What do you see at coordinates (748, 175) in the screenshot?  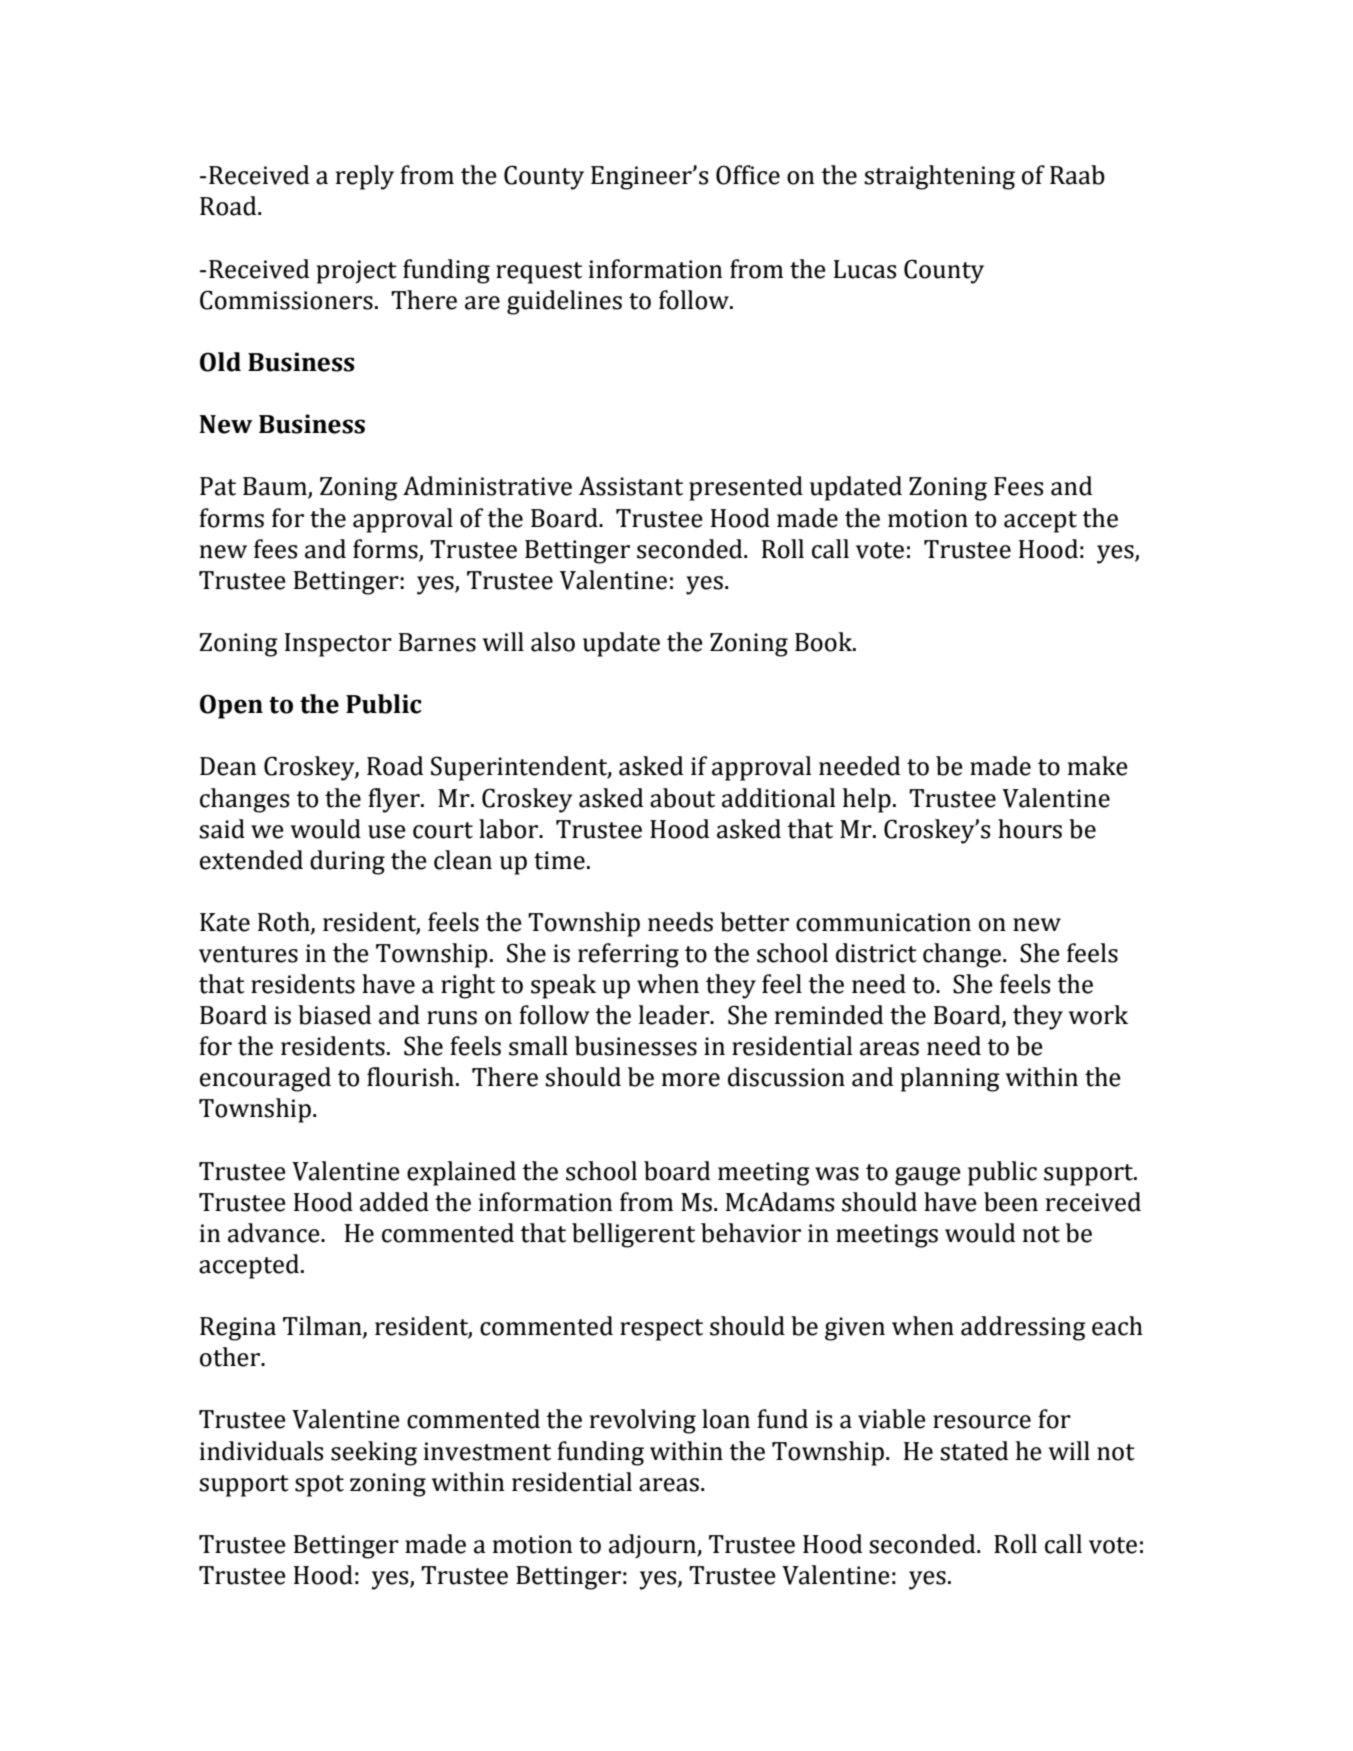 I see `Office` at bounding box center [748, 175].
